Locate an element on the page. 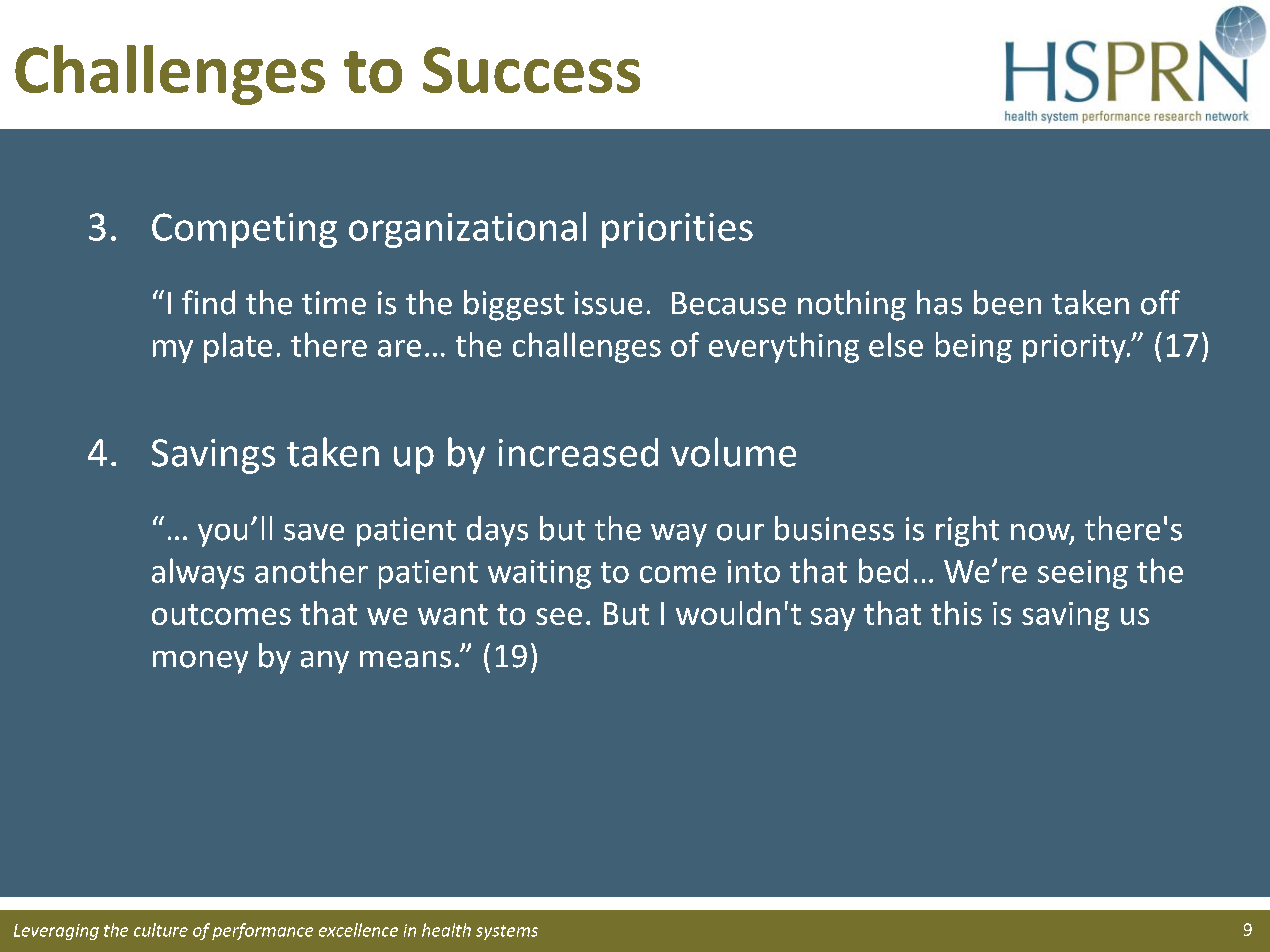  been is located at coordinates (1007, 302).
